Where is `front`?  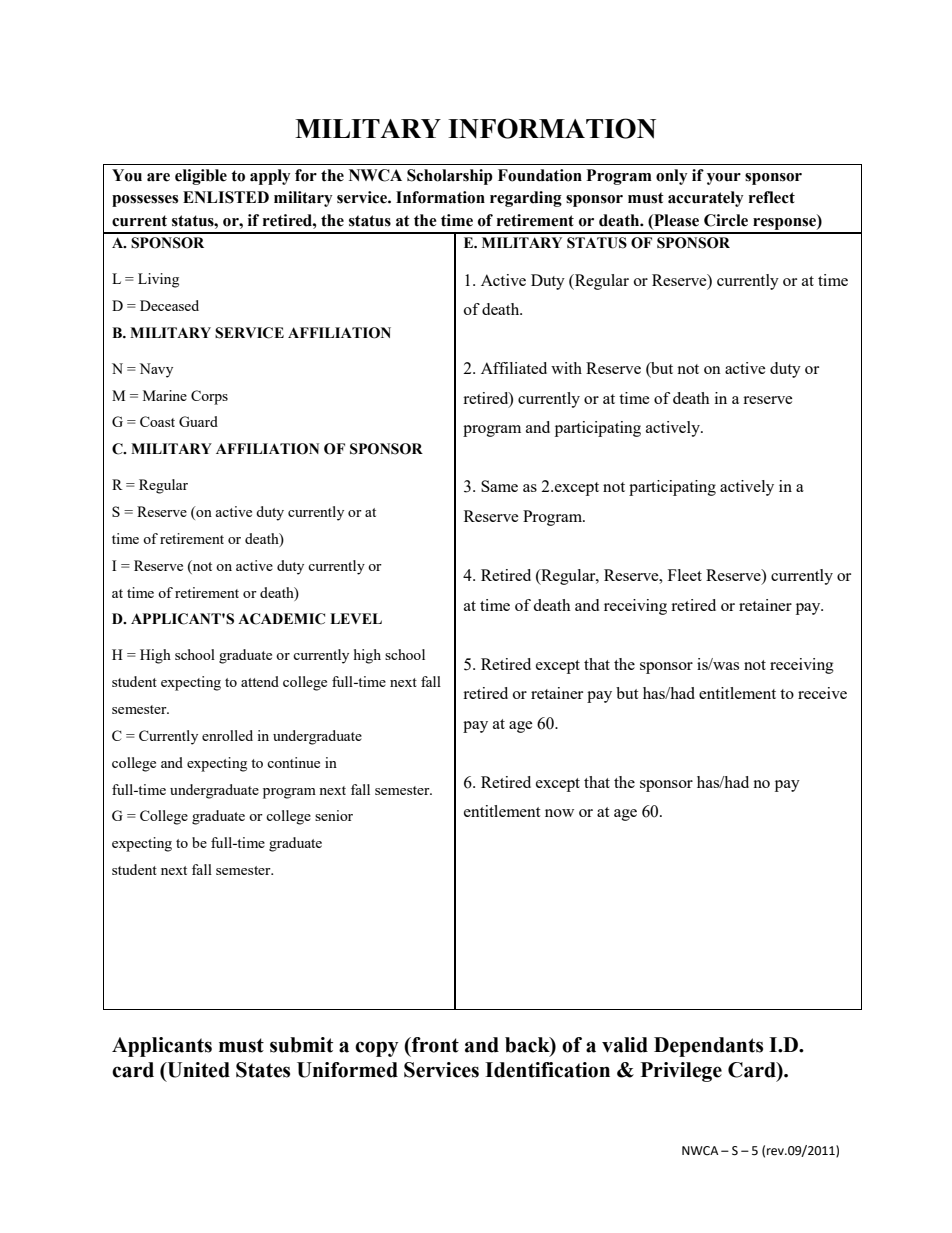
front is located at coordinates (434, 1045).
